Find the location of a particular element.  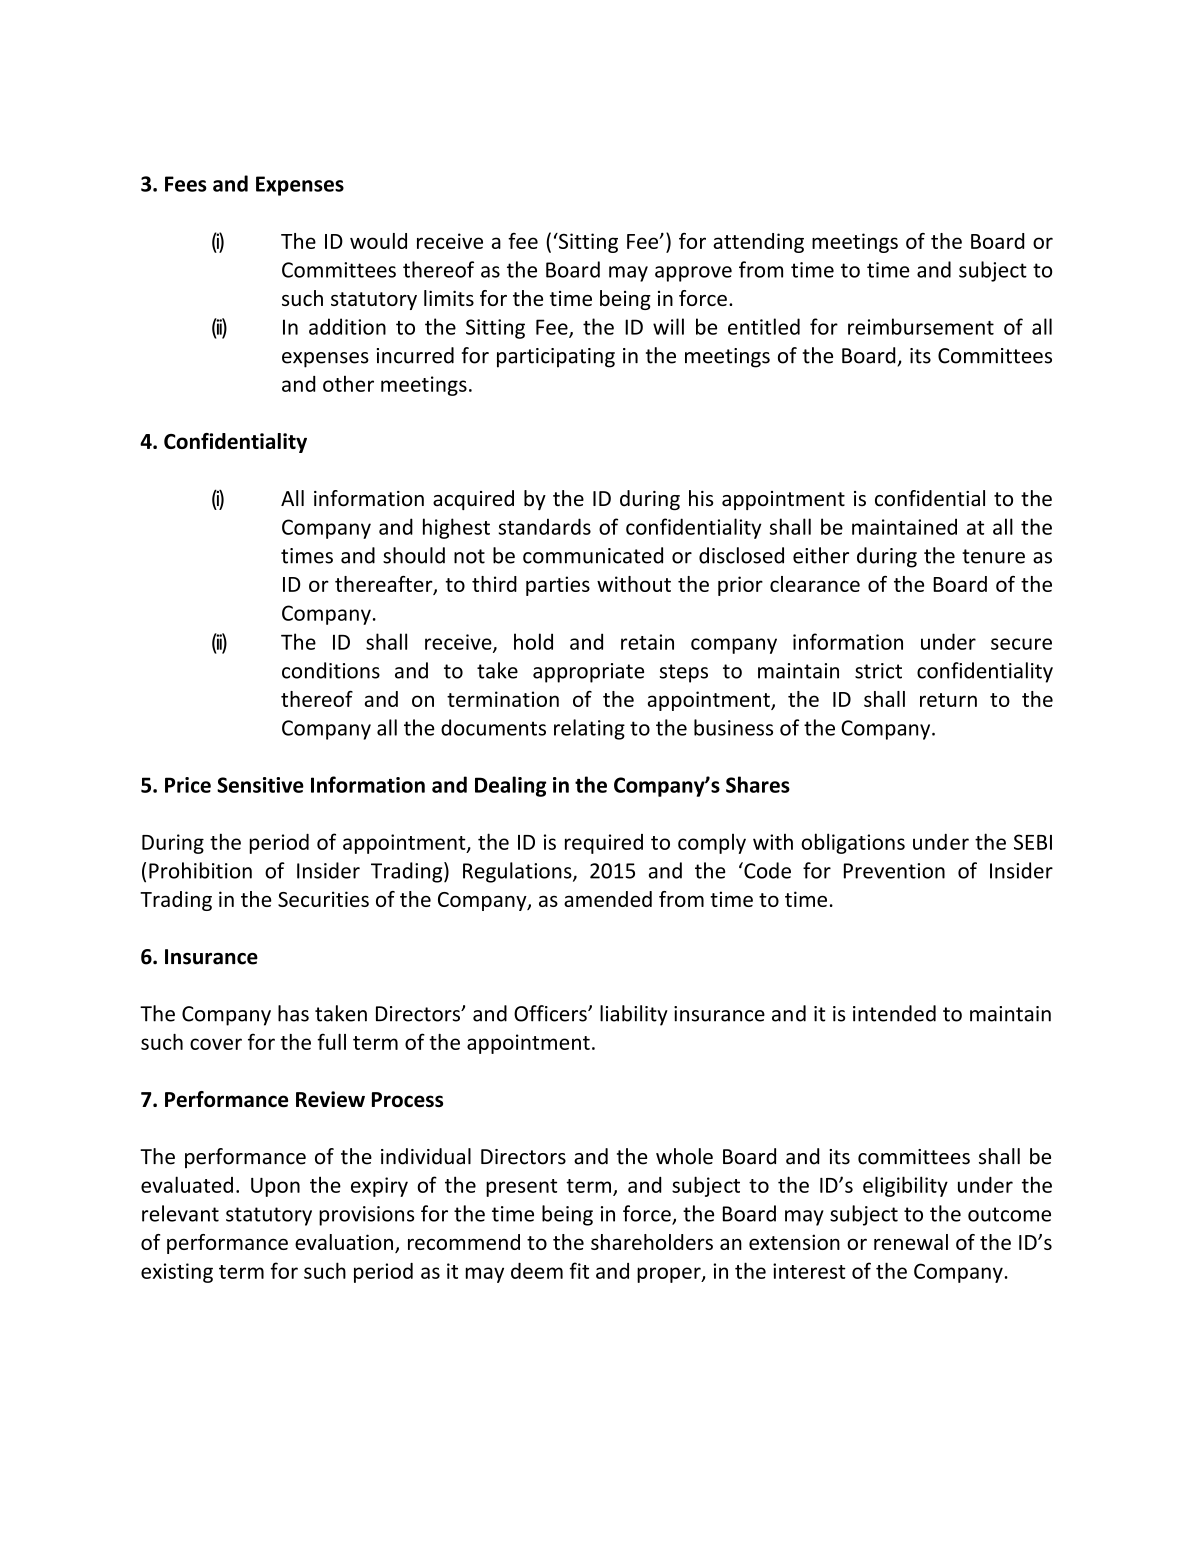

Sensitive is located at coordinates (260, 785).
